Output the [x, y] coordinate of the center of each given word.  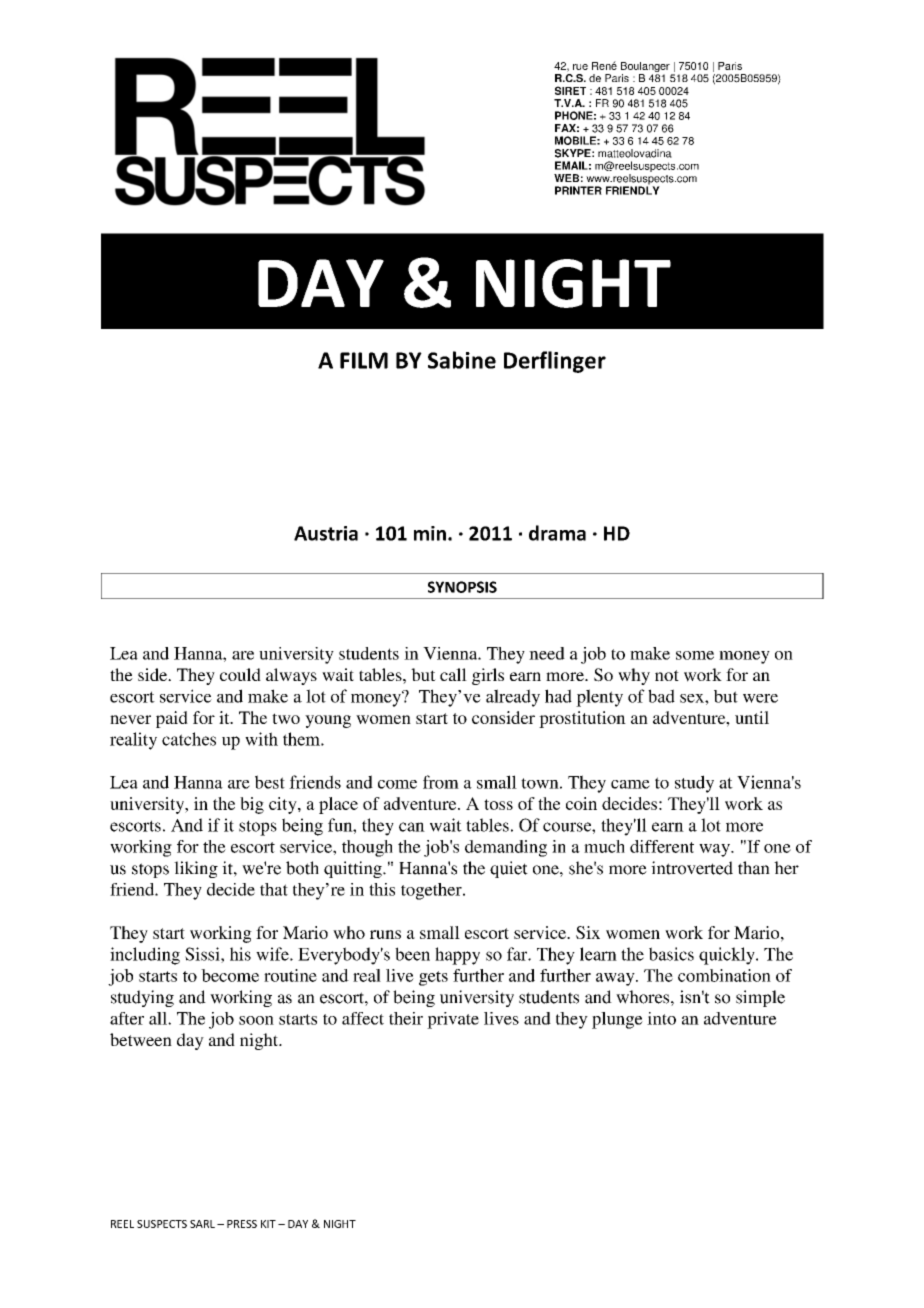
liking [196, 869]
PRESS [242, 1224]
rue [580, 67]
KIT [268, 1224]
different [662, 846]
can [412, 827]
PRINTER [578, 190]
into [661, 1018]
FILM [364, 360]
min [430, 533]
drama [557, 533]
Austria [326, 533]
